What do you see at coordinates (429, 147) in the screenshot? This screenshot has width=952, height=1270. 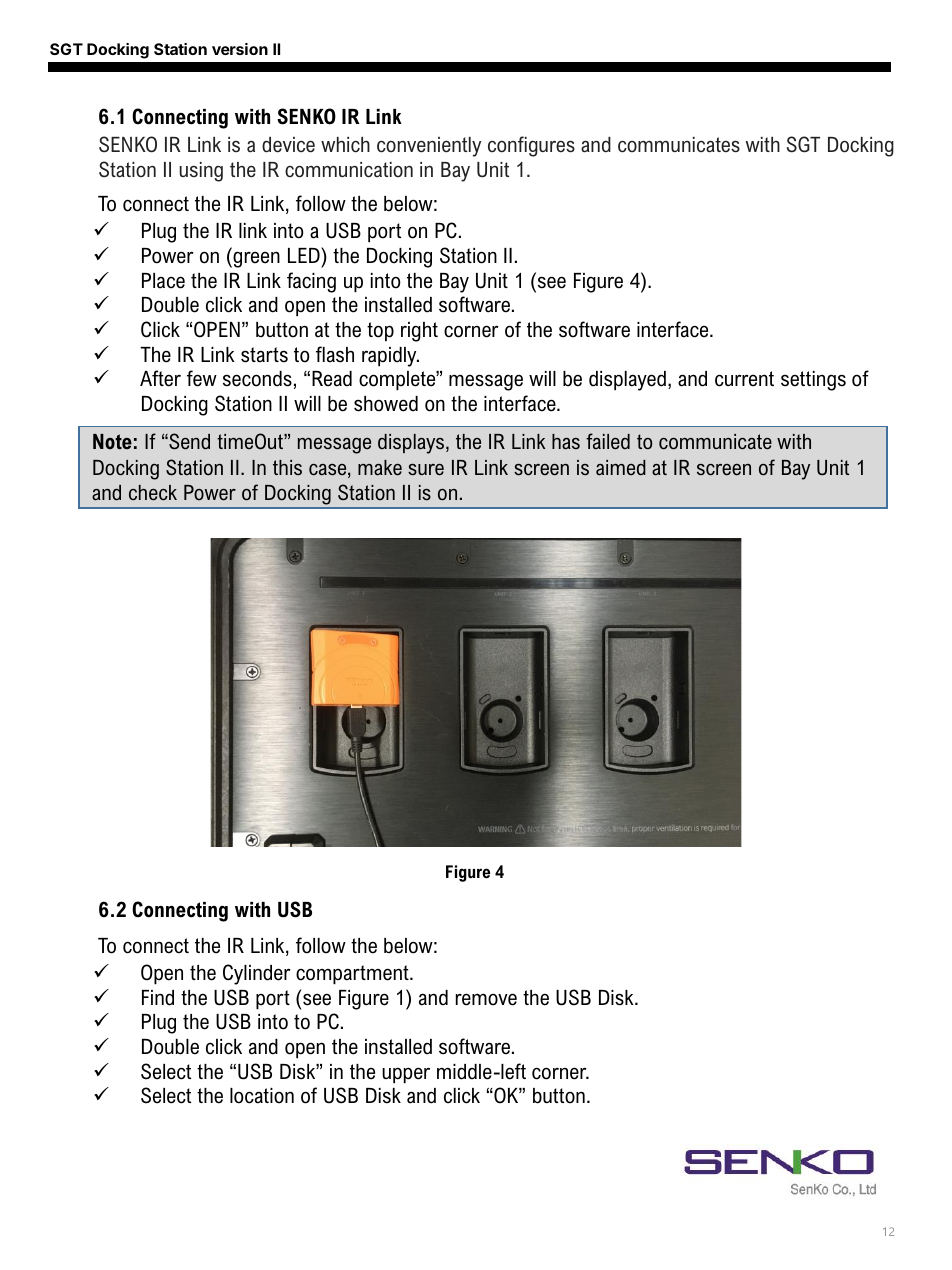 I see `conveniently` at bounding box center [429, 147].
